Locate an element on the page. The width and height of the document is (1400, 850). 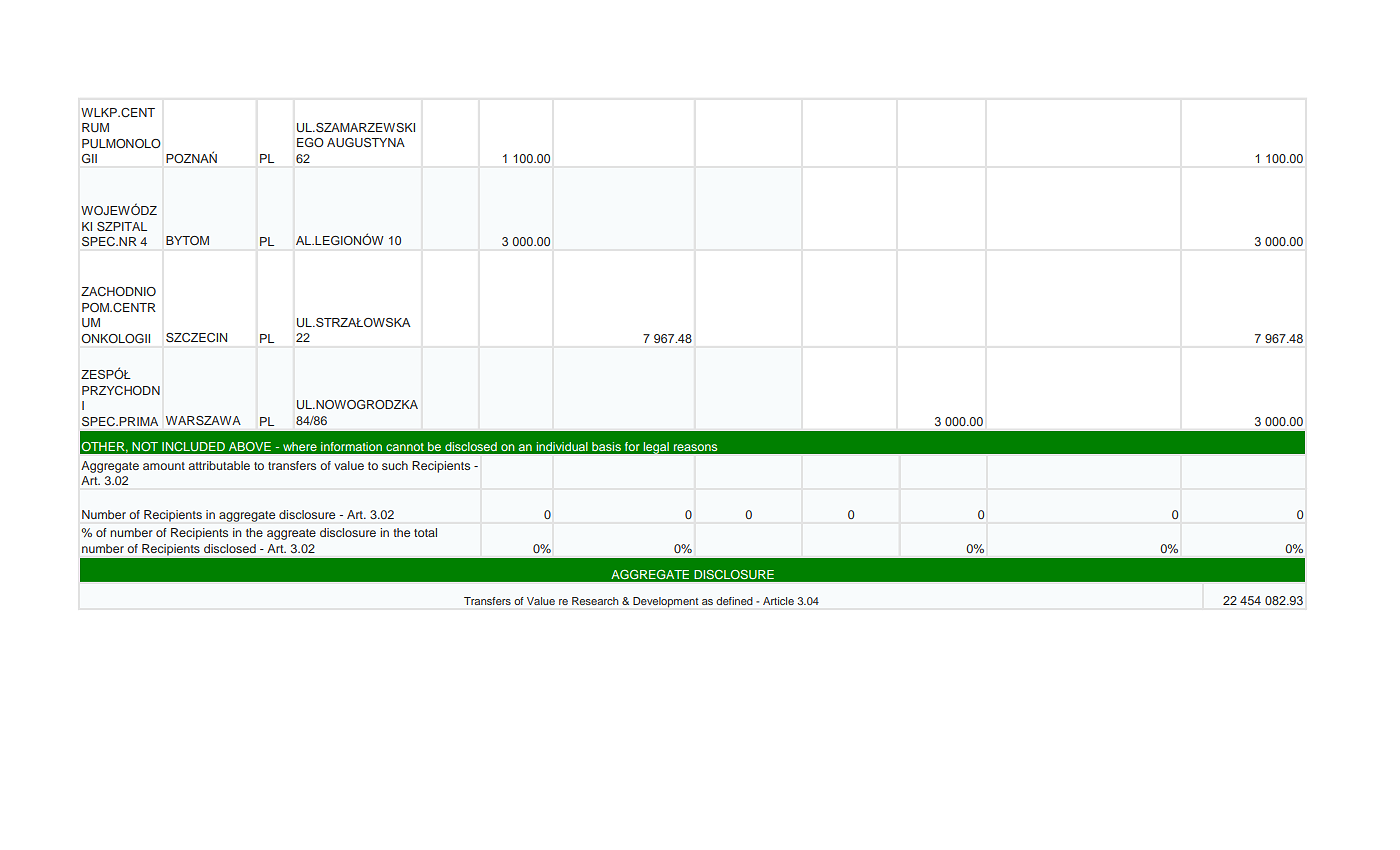
Article is located at coordinates (778, 601).
